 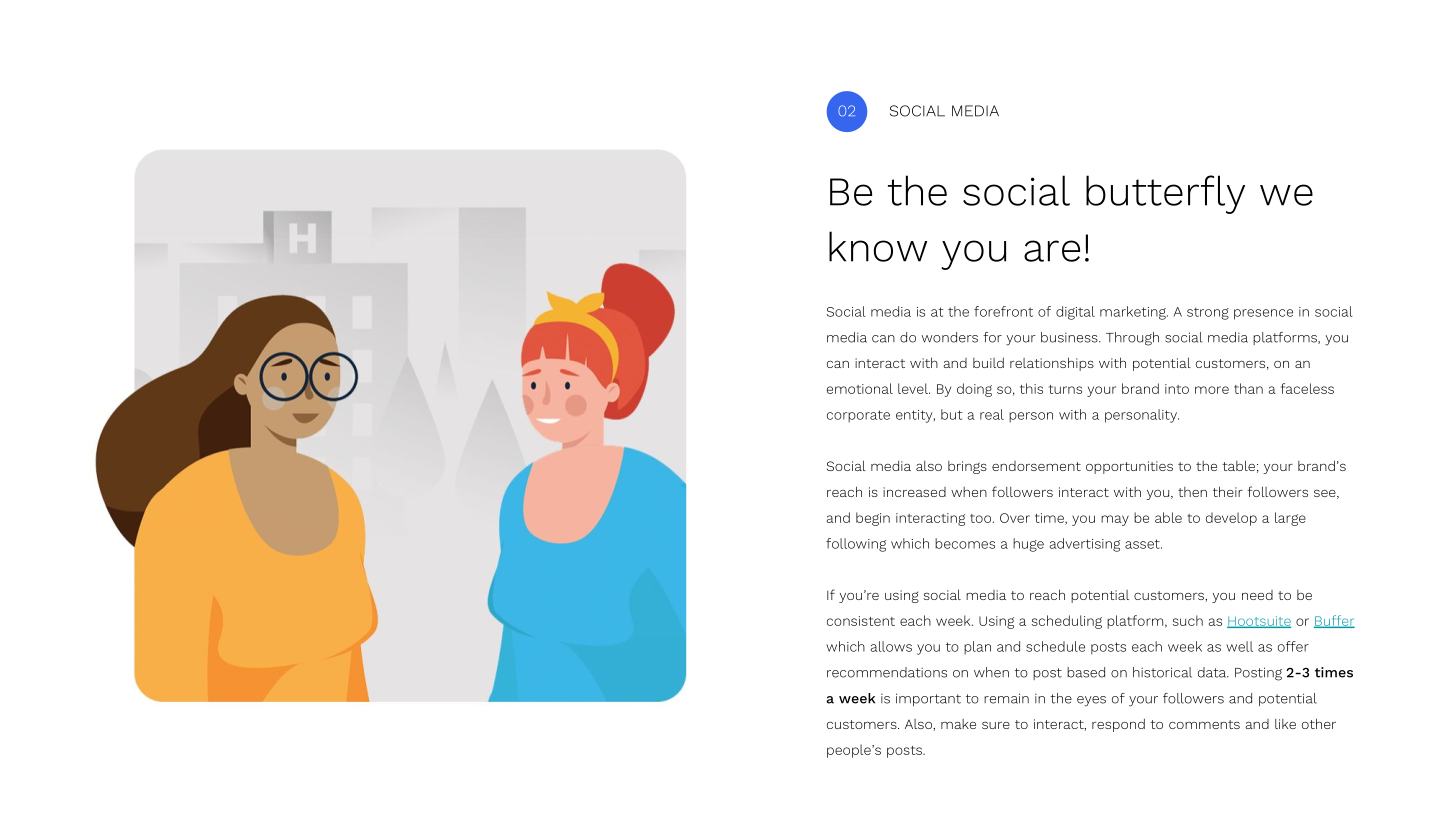 I want to click on becomes, so click(x=965, y=543).
